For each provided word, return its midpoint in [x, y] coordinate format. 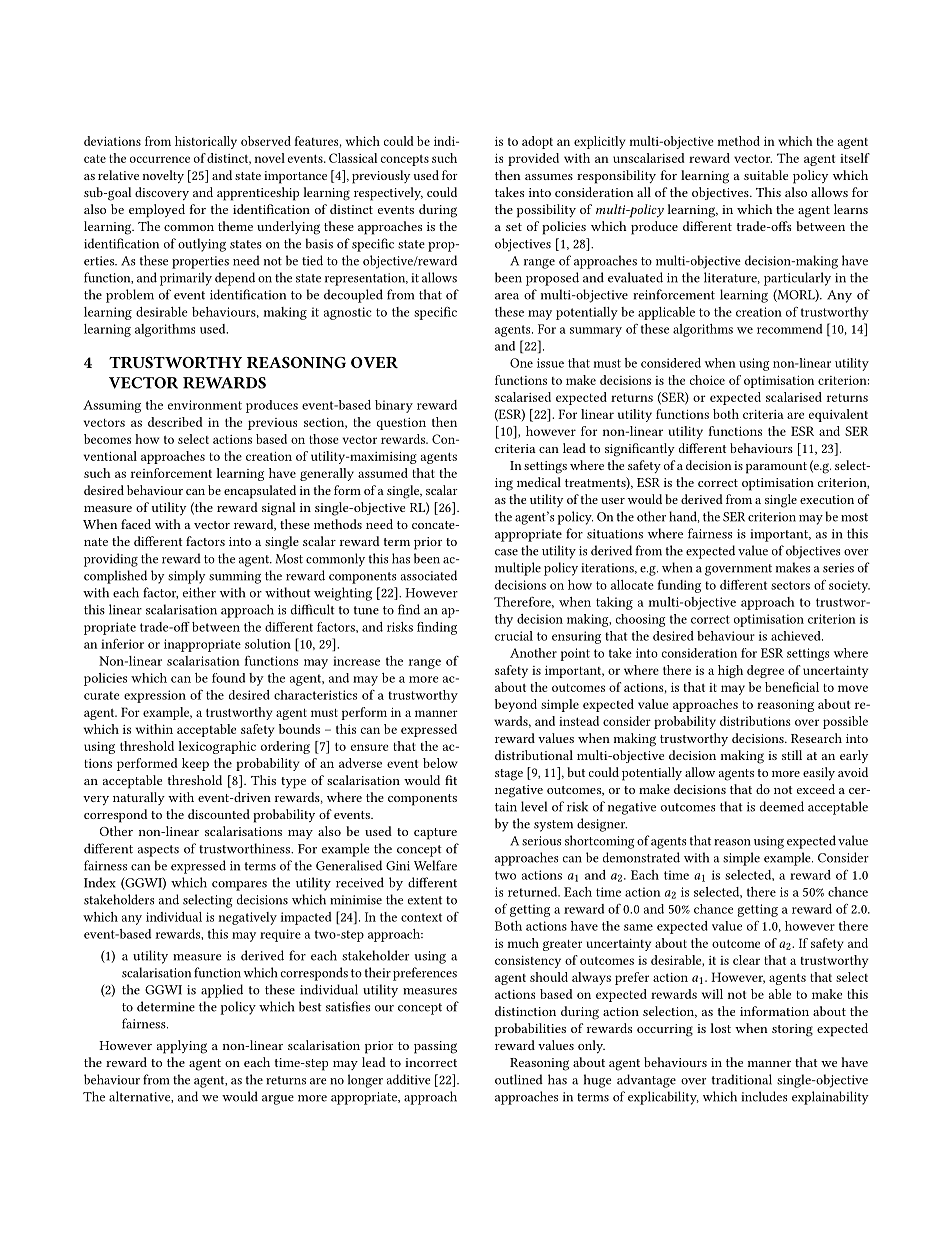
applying [182, 1047]
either [199, 592]
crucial [514, 636]
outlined [519, 1079]
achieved [797, 636]
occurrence [160, 159]
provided [533, 159]
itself [855, 158]
